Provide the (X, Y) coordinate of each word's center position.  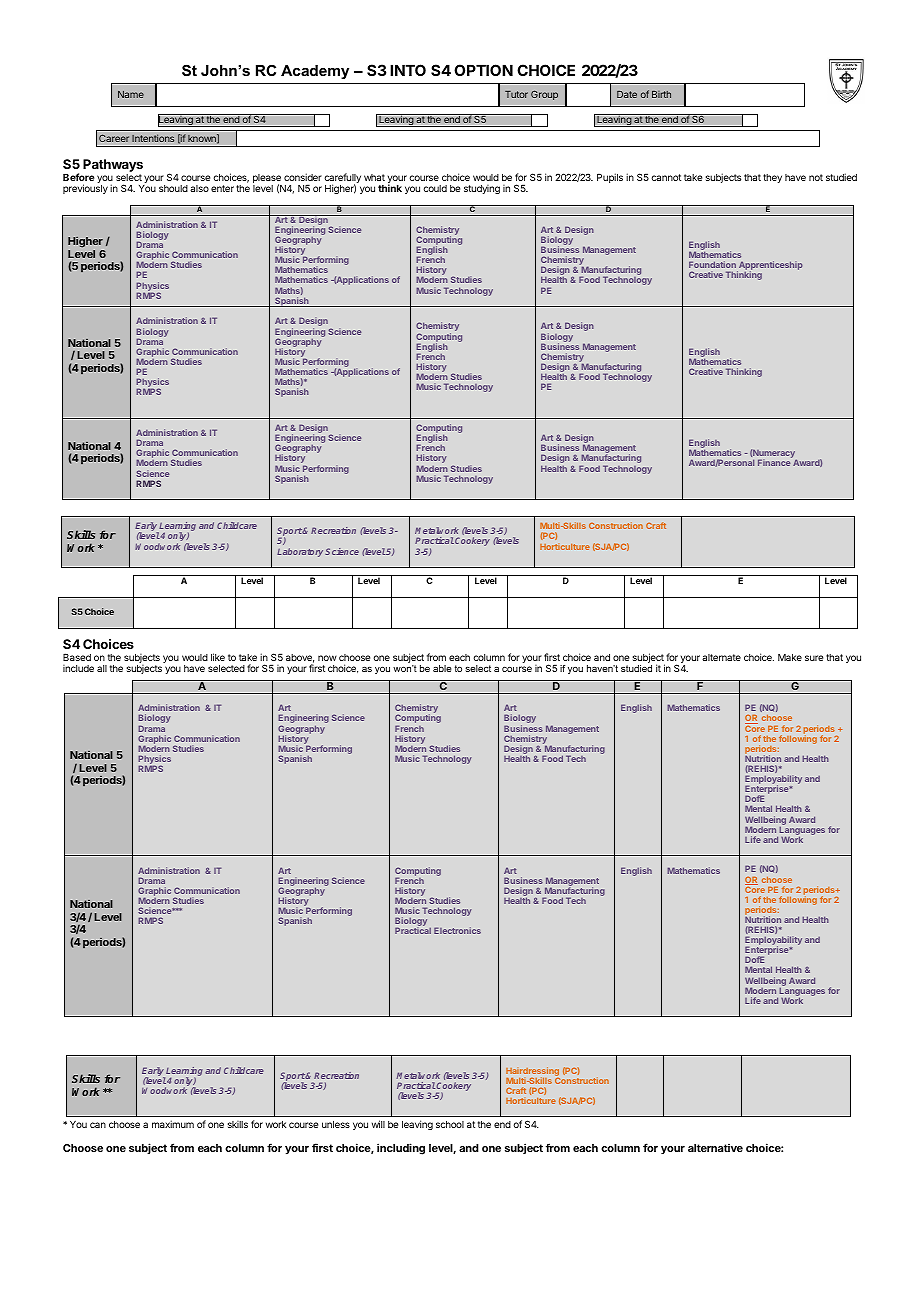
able (442, 668)
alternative (715, 1148)
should (173, 188)
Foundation (712, 264)
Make (790, 657)
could (435, 188)
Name (131, 94)
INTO (408, 70)
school (450, 1124)
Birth (661, 94)
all (102, 668)
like (218, 657)
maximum (173, 1124)
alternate (721, 657)
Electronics (457, 930)
